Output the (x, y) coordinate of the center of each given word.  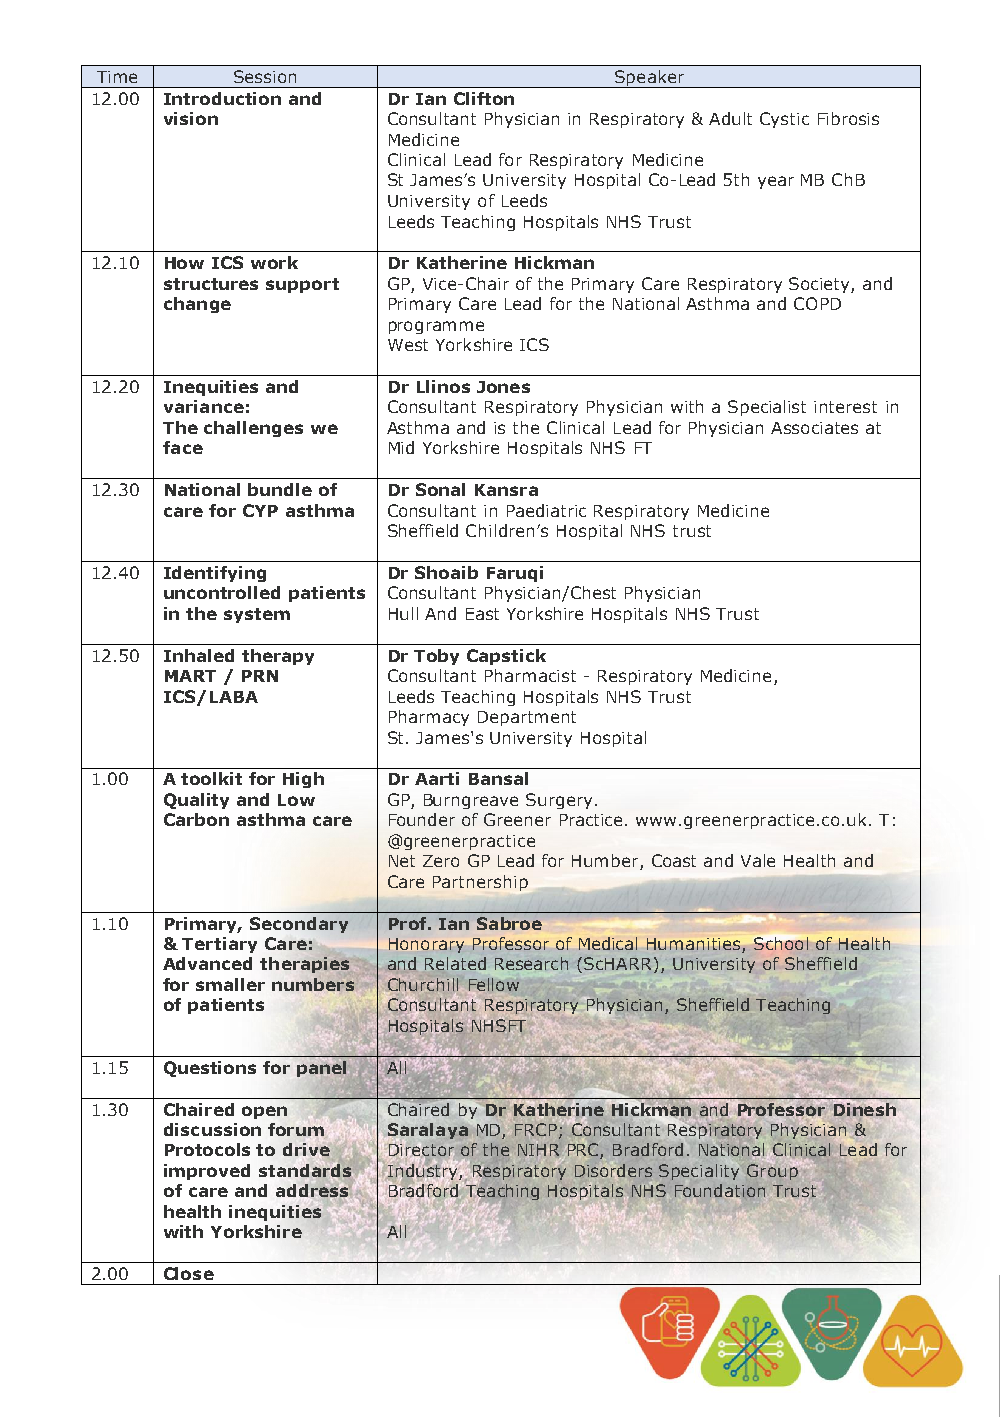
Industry (424, 1171)
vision (191, 118)
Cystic (784, 120)
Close (189, 1273)
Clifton (484, 98)
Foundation (720, 1190)
